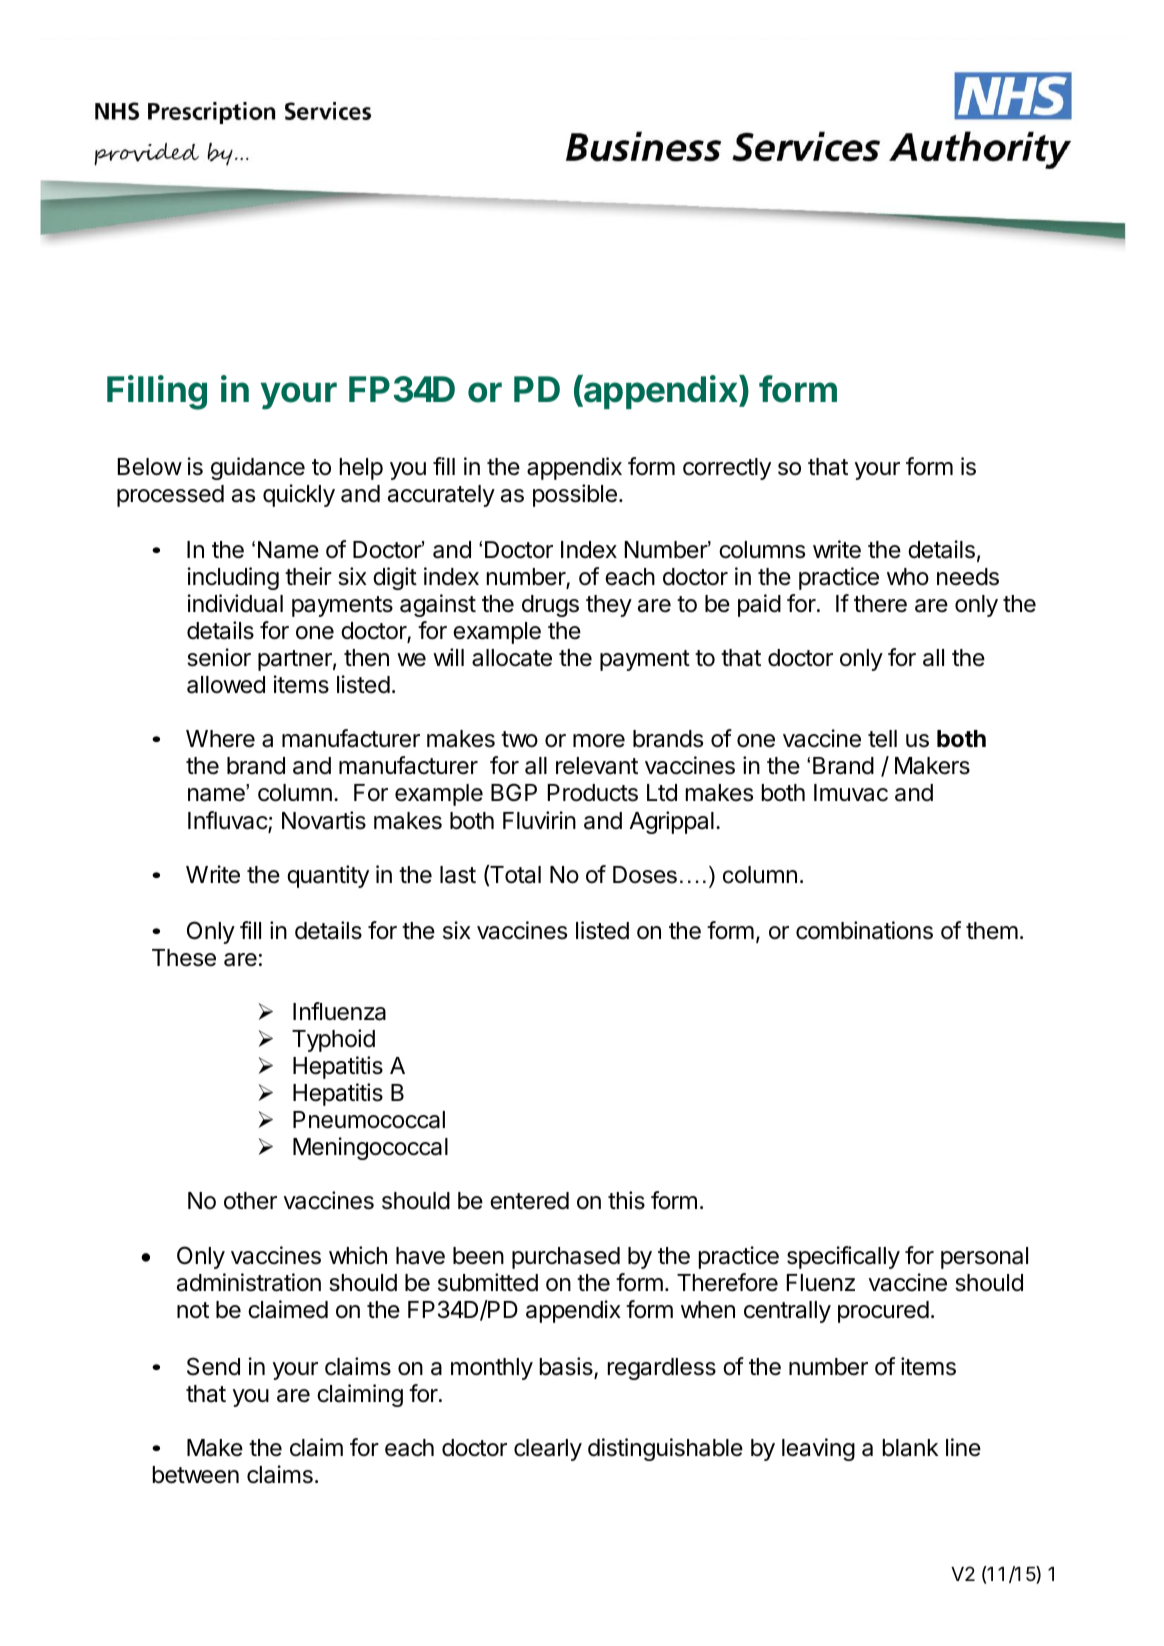 The image size is (1164, 1646). Describe the element at coordinates (324, 820) in the screenshot. I see `Novartis` at that location.
